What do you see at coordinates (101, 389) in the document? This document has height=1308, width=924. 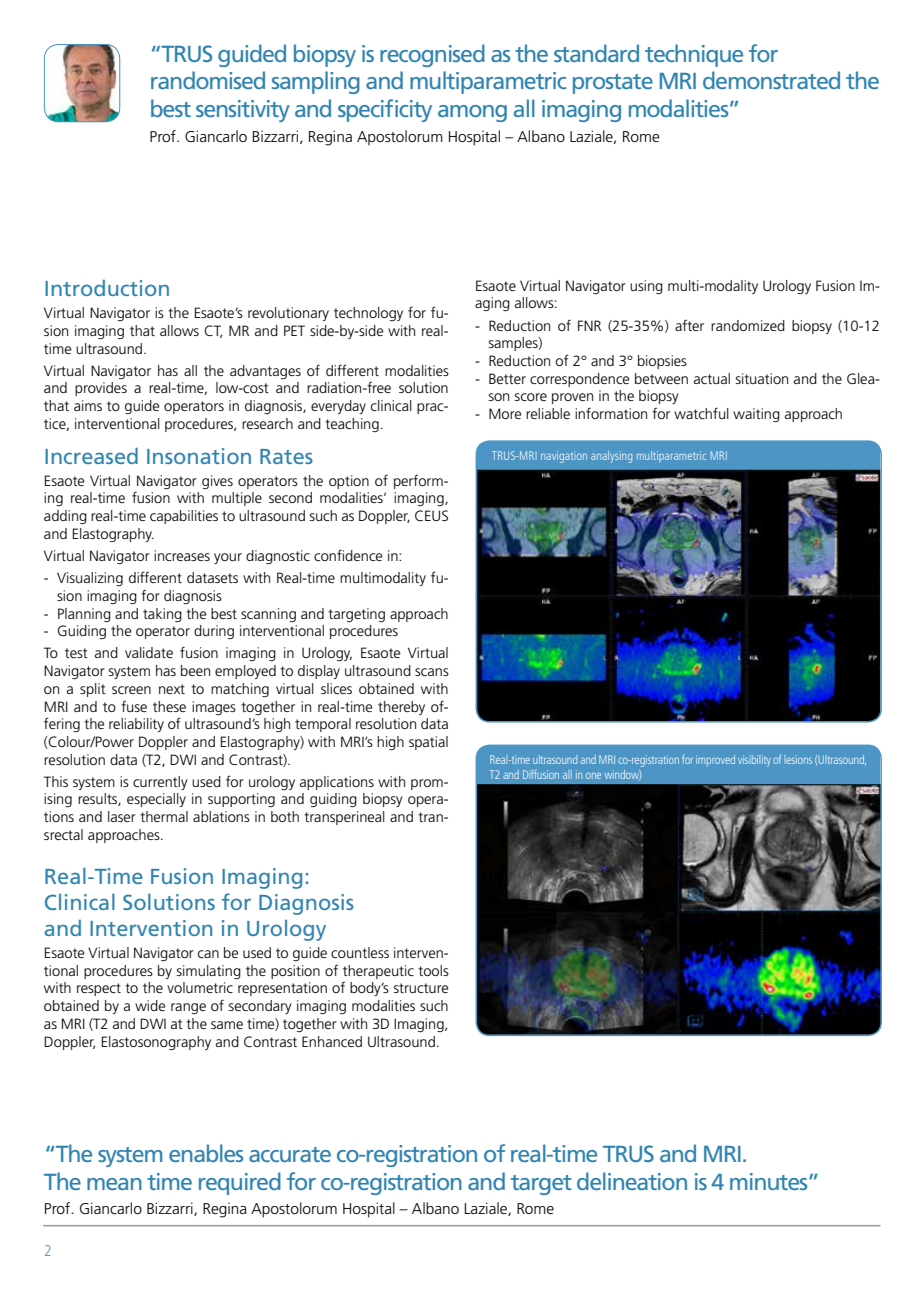 I see `provides` at bounding box center [101, 389].
